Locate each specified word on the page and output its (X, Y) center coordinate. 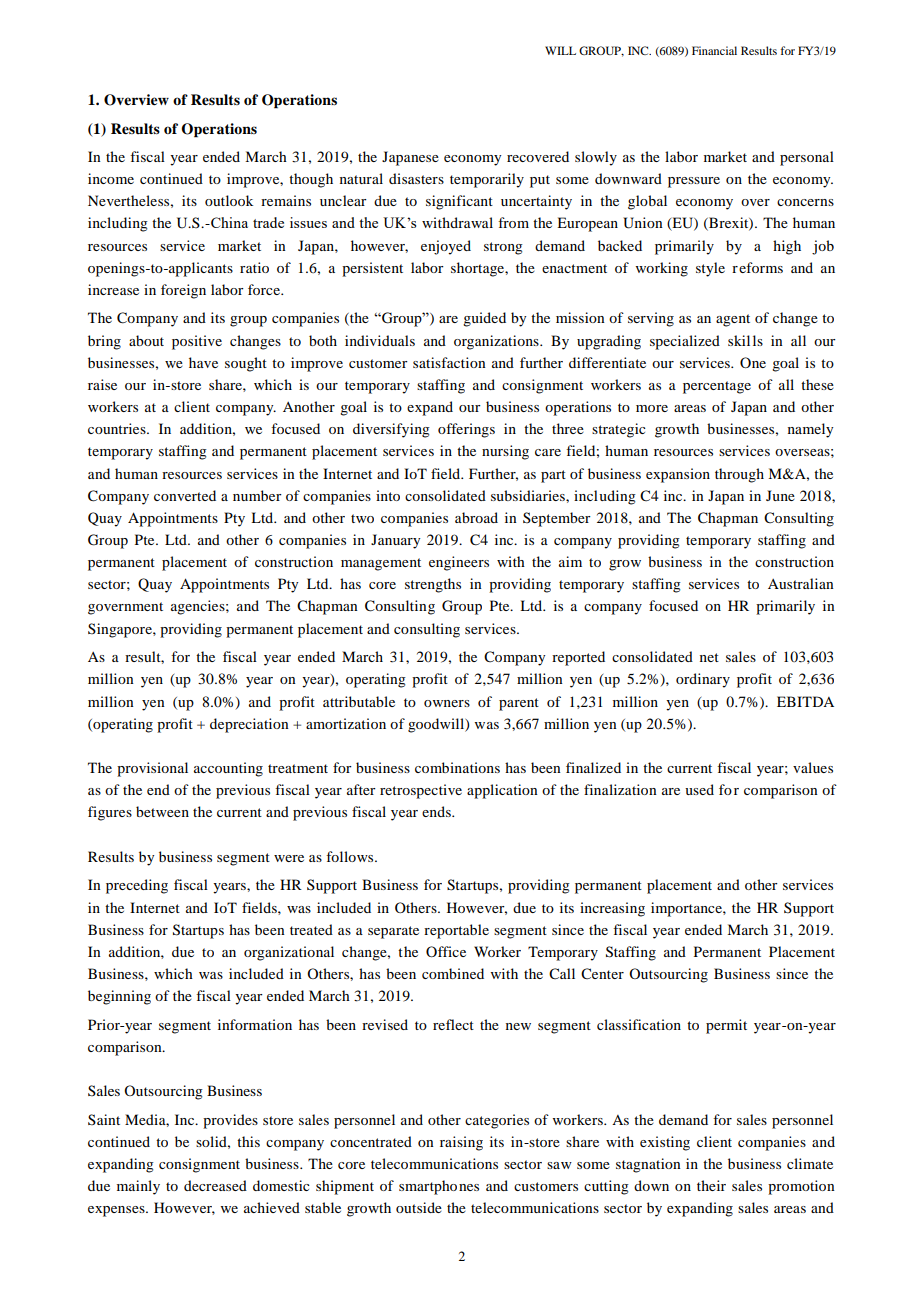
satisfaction (449, 362)
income (111, 178)
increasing (612, 909)
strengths (433, 585)
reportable (456, 931)
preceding (137, 886)
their (711, 1185)
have (203, 362)
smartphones (439, 1187)
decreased (215, 1185)
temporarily (487, 180)
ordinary (703, 680)
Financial (714, 50)
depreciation (249, 725)
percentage (717, 387)
